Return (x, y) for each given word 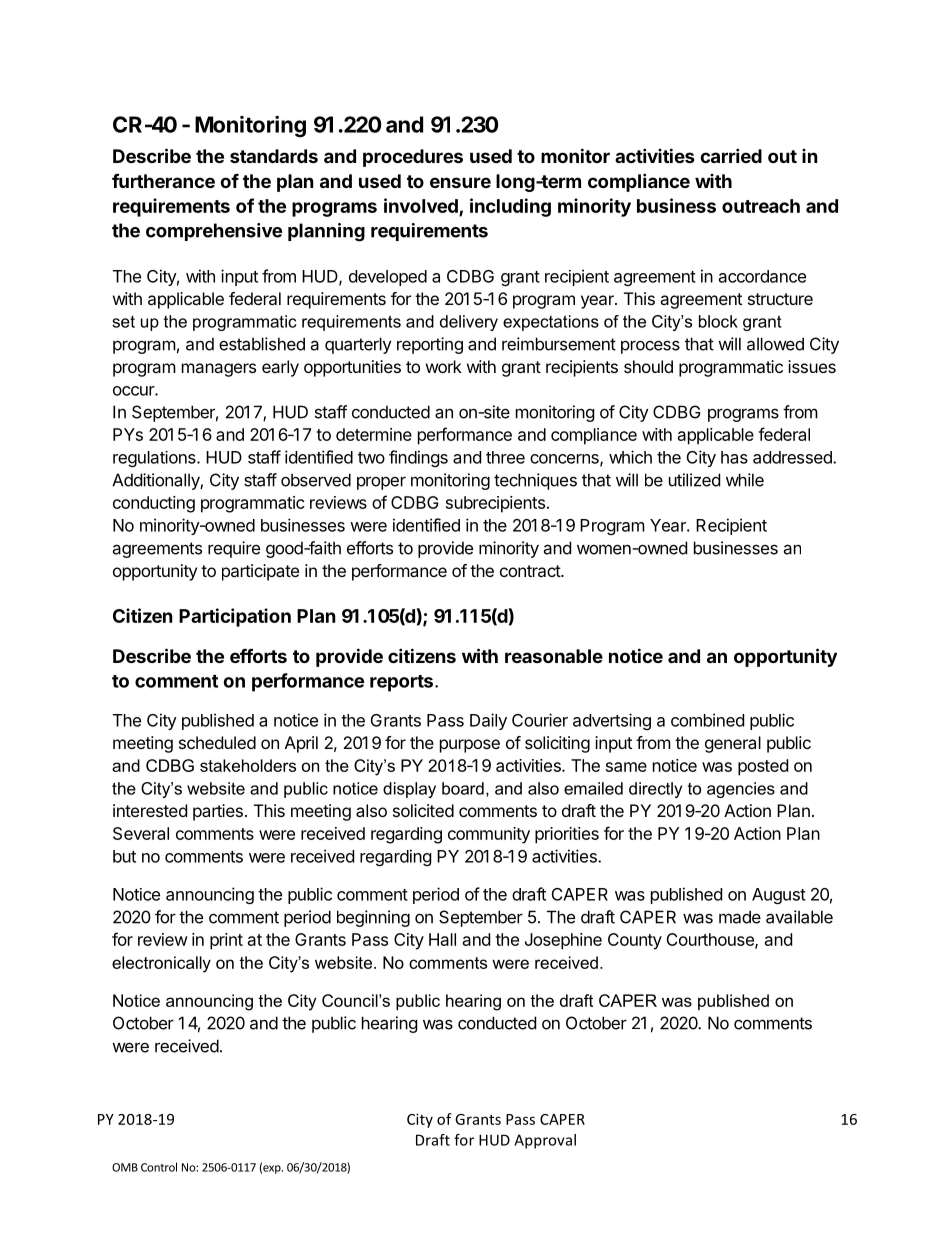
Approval (545, 1141)
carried (731, 155)
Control (159, 1167)
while (745, 480)
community (489, 835)
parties (218, 812)
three (505, 457)
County (635, 941)
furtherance (163, 180)
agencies (741, 790)
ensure (460, 182)
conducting (154, 504)
